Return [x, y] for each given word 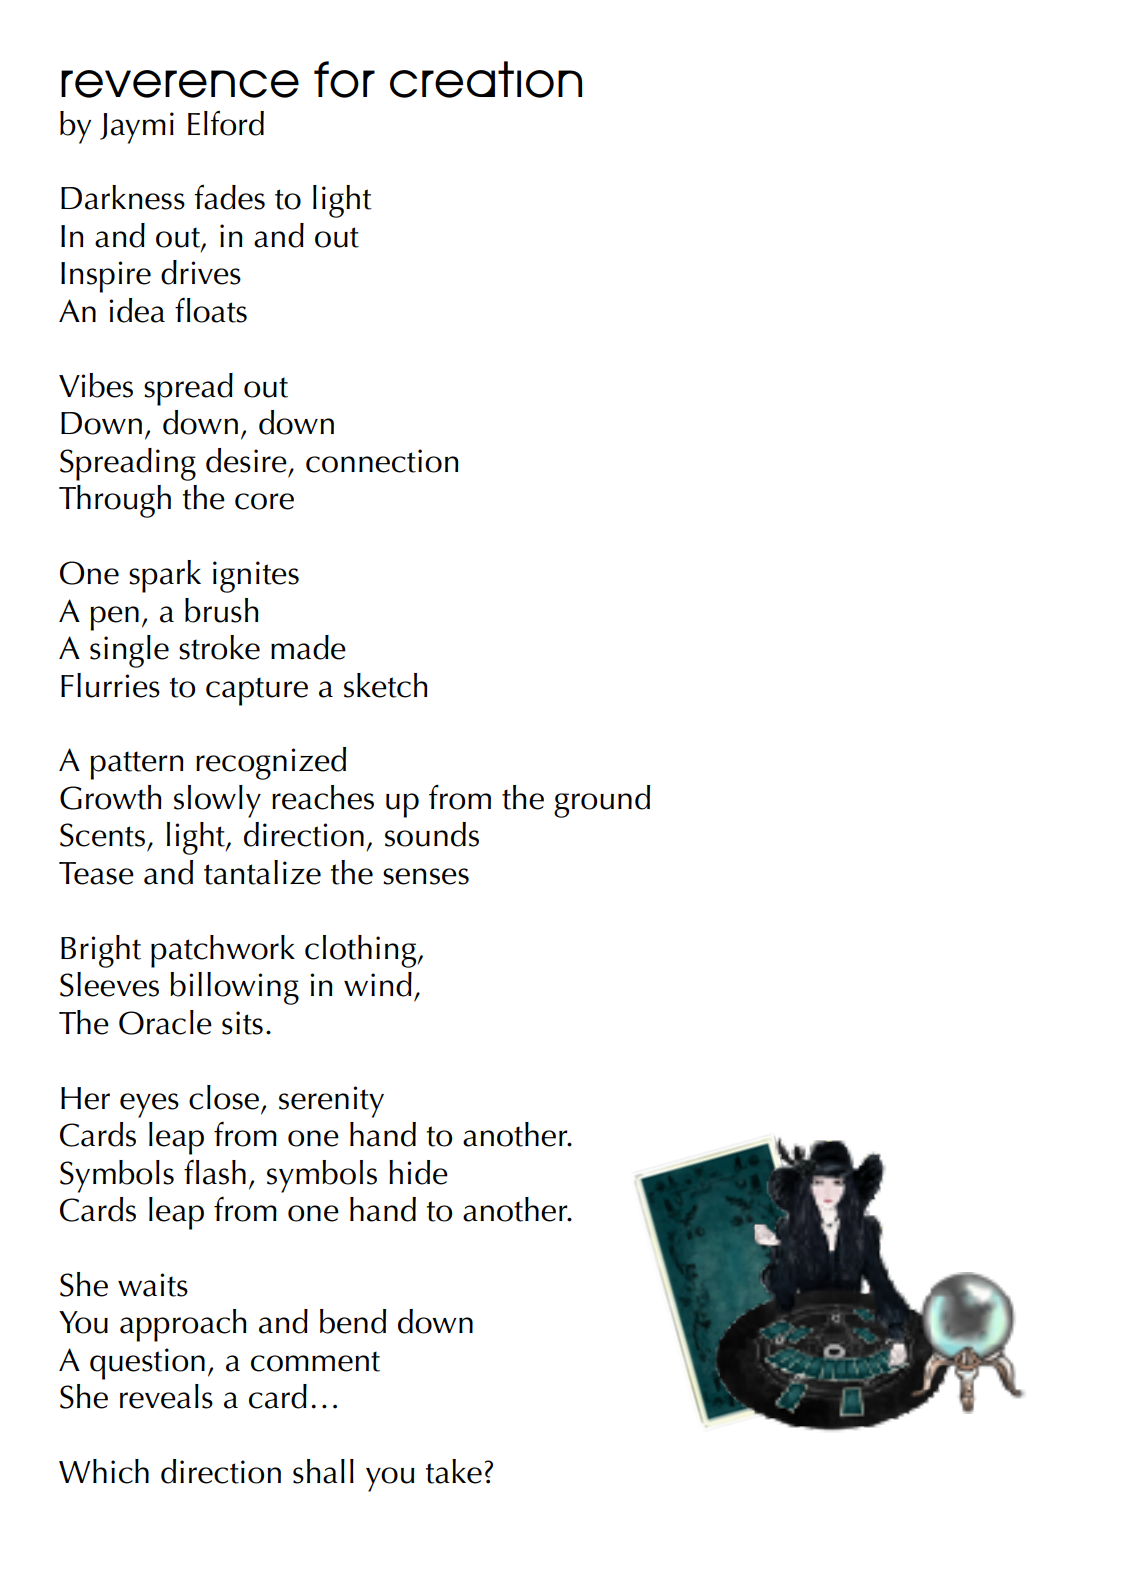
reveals [166, 1396]
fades [229, 197]
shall [323, 1471]
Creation [486, 79]
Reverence [180, 84]
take [454, 1471]
